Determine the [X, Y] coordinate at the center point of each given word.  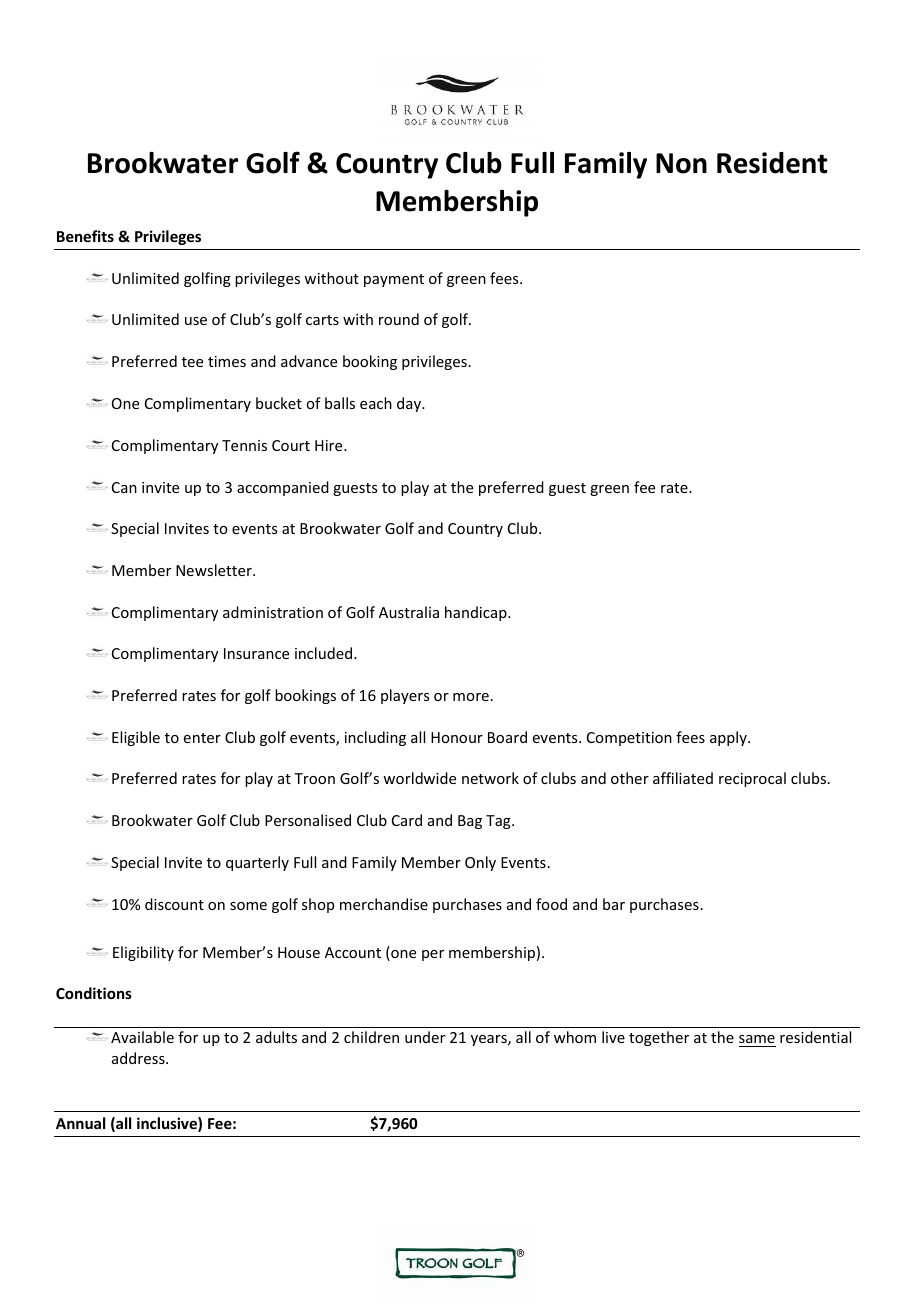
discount [174, 904]
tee [192, 362]
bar [614, 904]
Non [681, 163]
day [410, 404]
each [376, 403]
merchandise [384, 904]
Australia [409, 612]
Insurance [256, 653]
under [425, 1037]
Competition [629, 739]
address [139, 1058]
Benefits [85, 236]
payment [394, 280]
